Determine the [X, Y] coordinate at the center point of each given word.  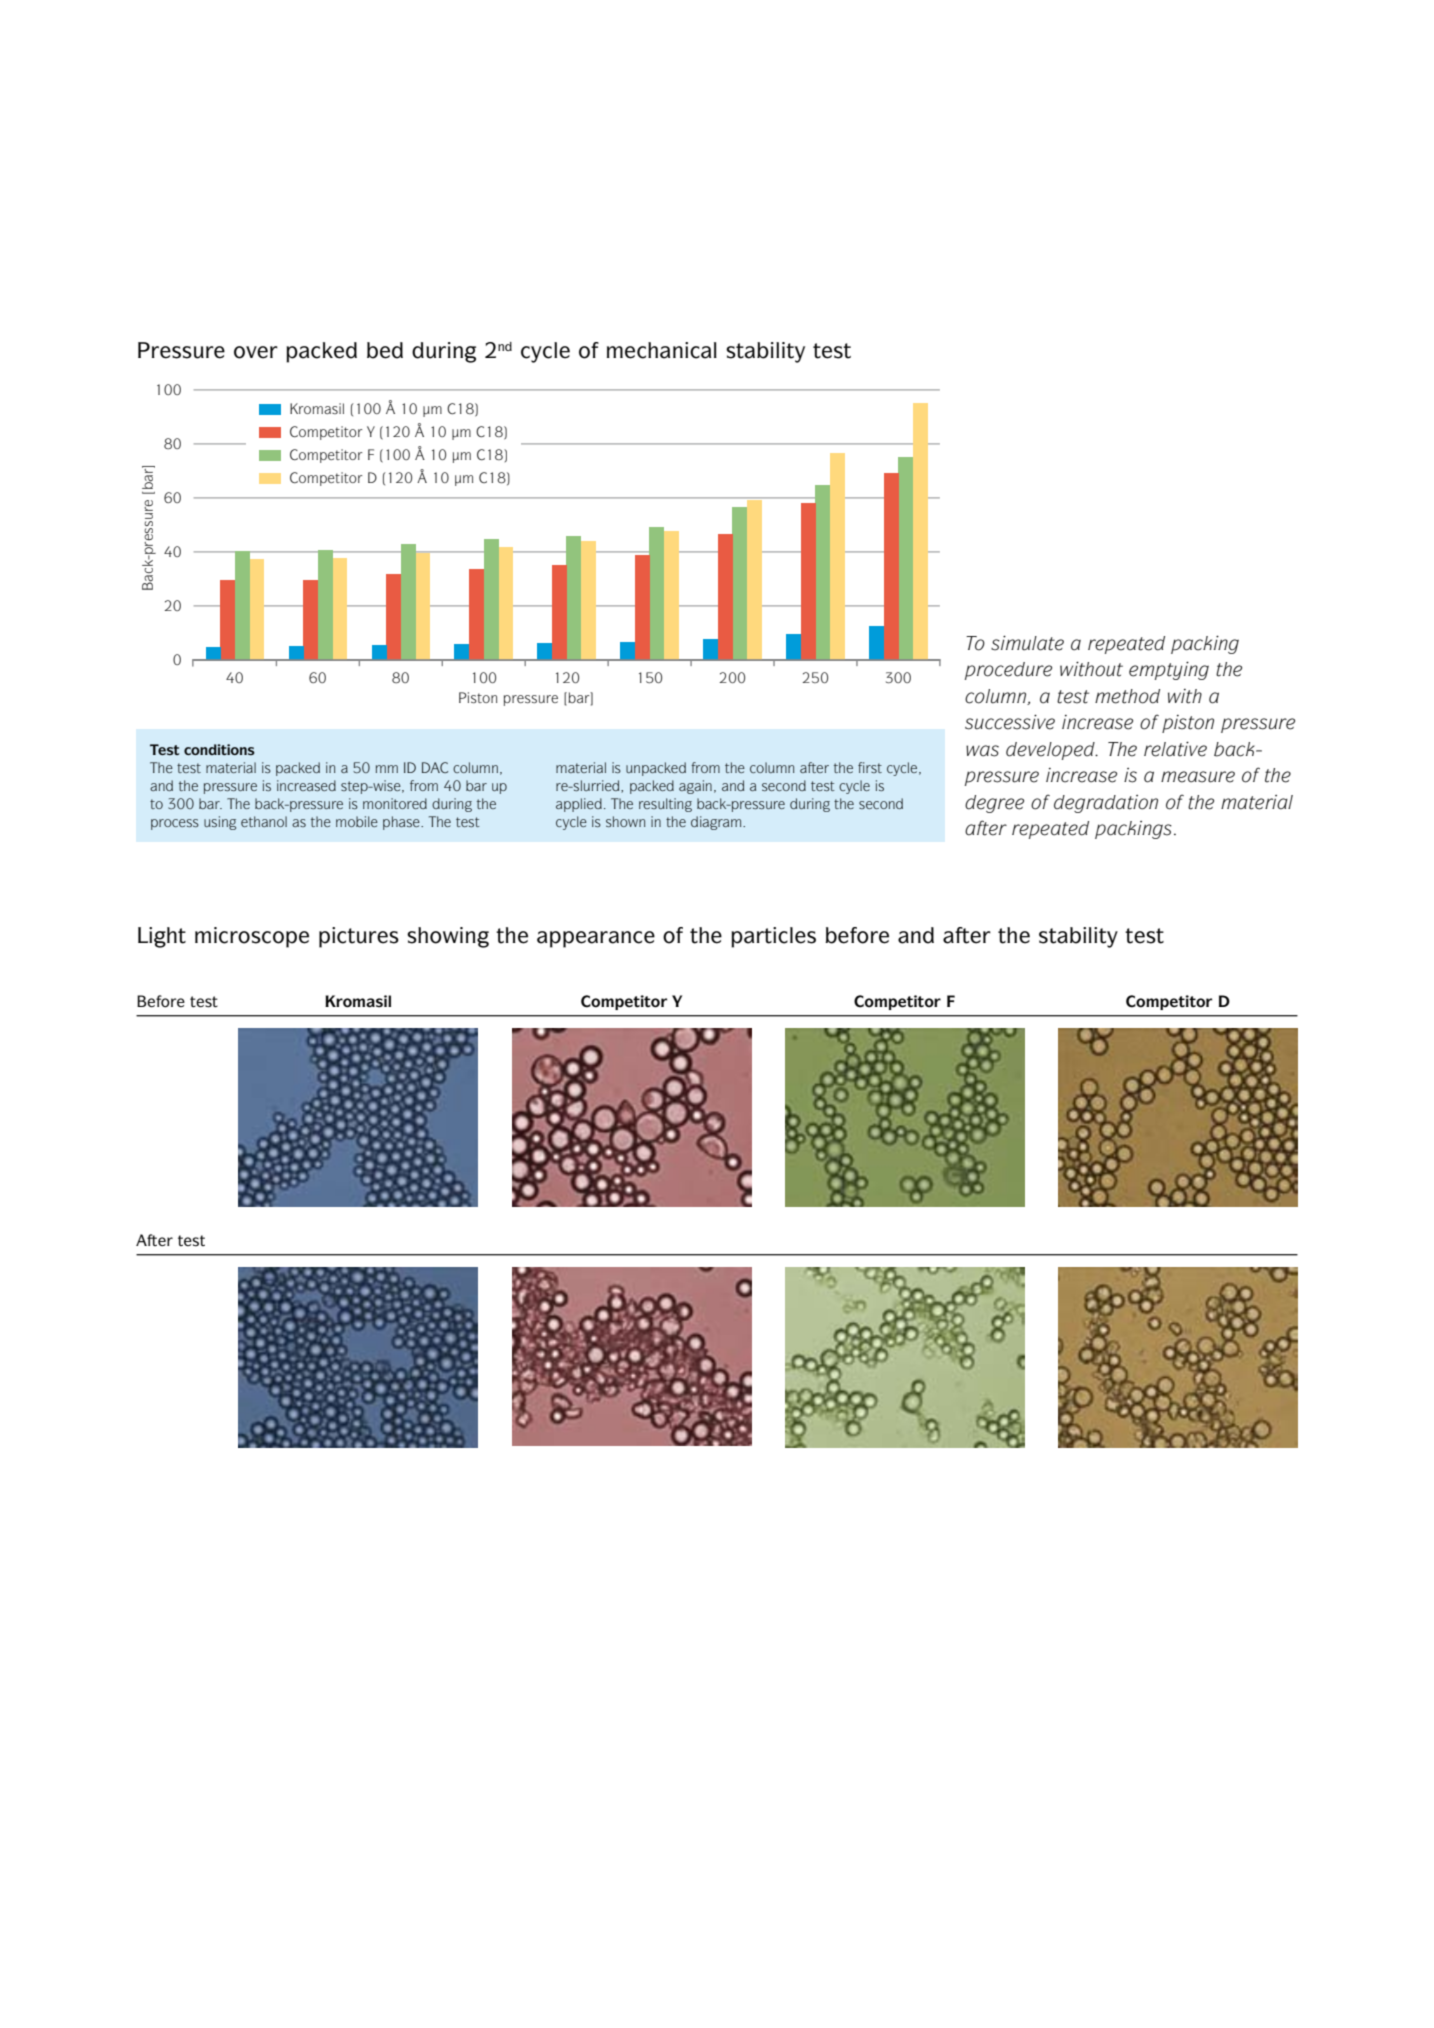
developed [1051, 751]
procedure [1008, 671]
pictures [359, 937]
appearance [596, 939]
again [695, 787]
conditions [219, 749]
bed [385, 350]
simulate [1027, 643]
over [256, 352]
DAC [435, 767]
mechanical [662, 350]
